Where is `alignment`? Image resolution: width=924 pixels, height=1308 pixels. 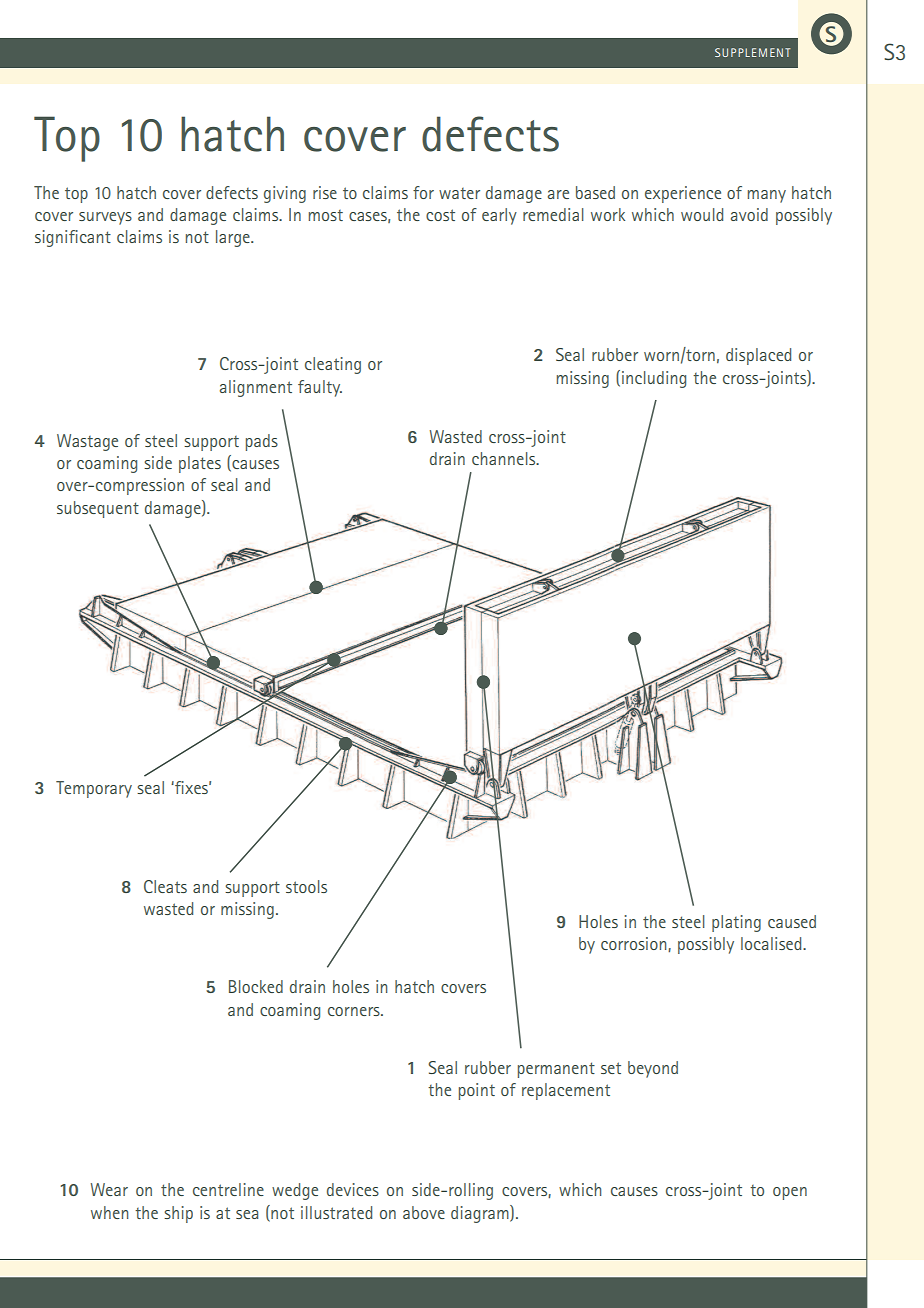
alignment is located at coordinates (256, 388).
